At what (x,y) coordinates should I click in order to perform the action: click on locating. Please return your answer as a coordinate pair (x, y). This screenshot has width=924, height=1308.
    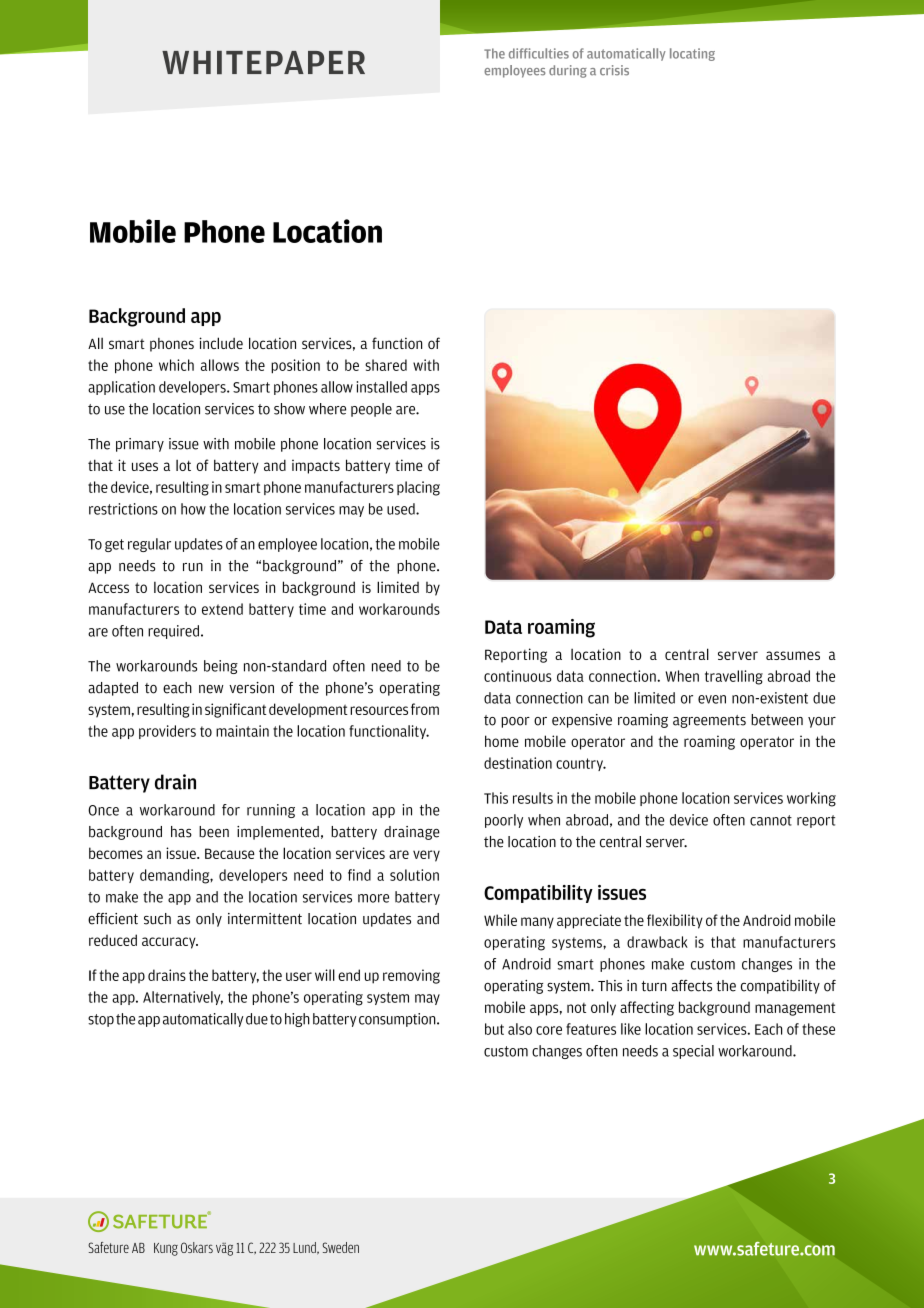
    Looking at the image, I should click on (692, 54).
